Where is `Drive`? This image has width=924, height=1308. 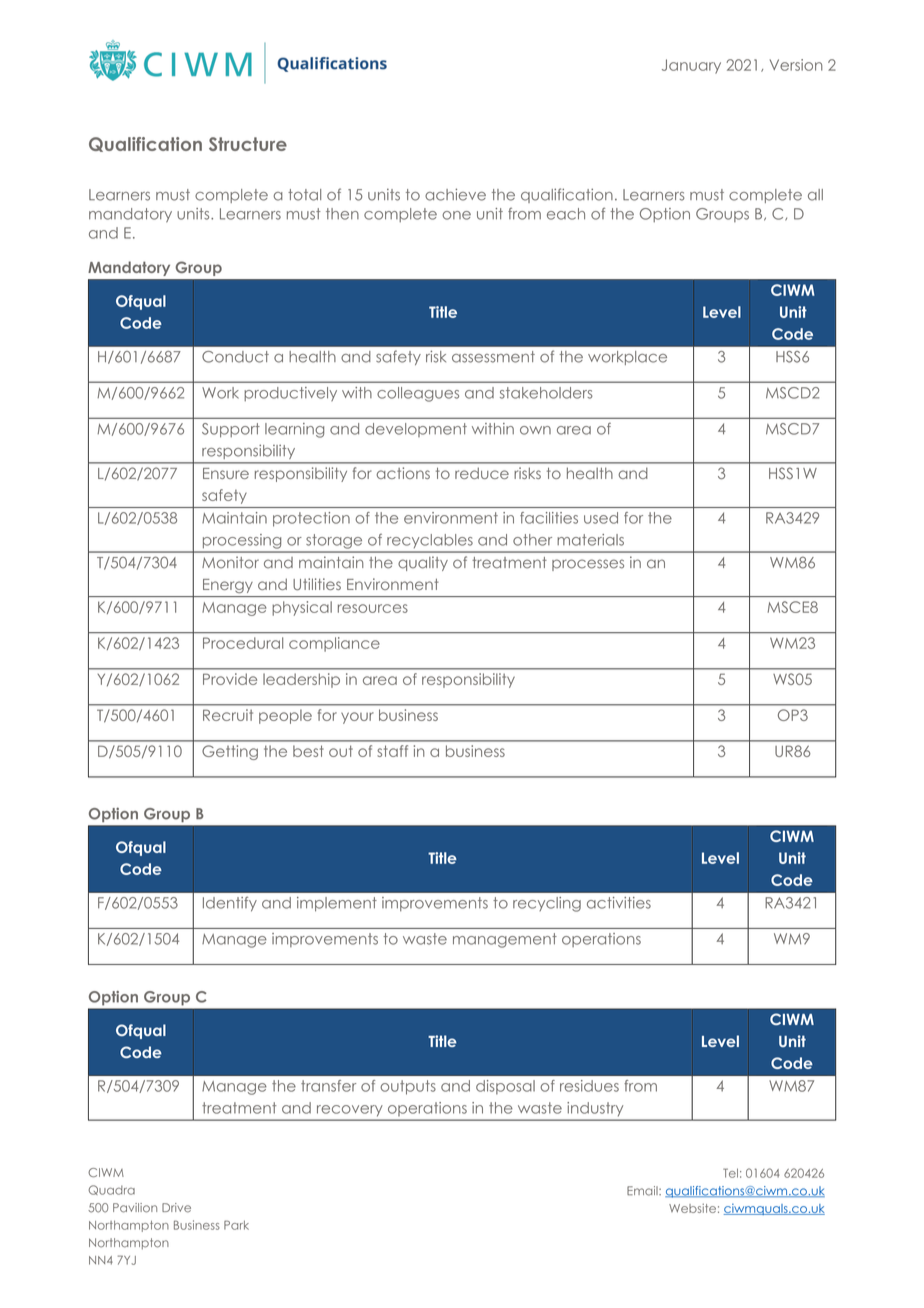 Drive is located at coordinates (176, 1208).
